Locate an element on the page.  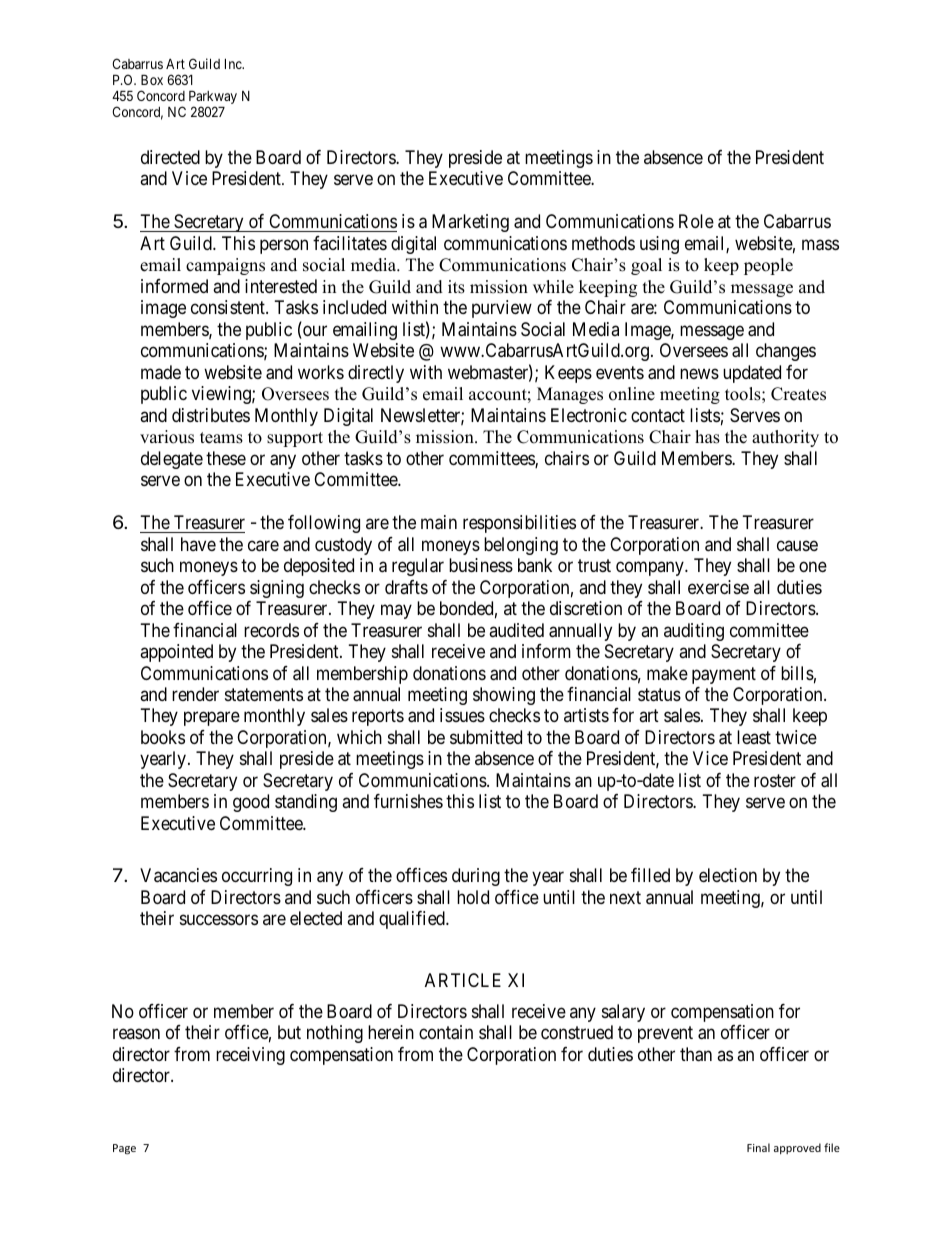
Role is located at coordinates (696, 221).
